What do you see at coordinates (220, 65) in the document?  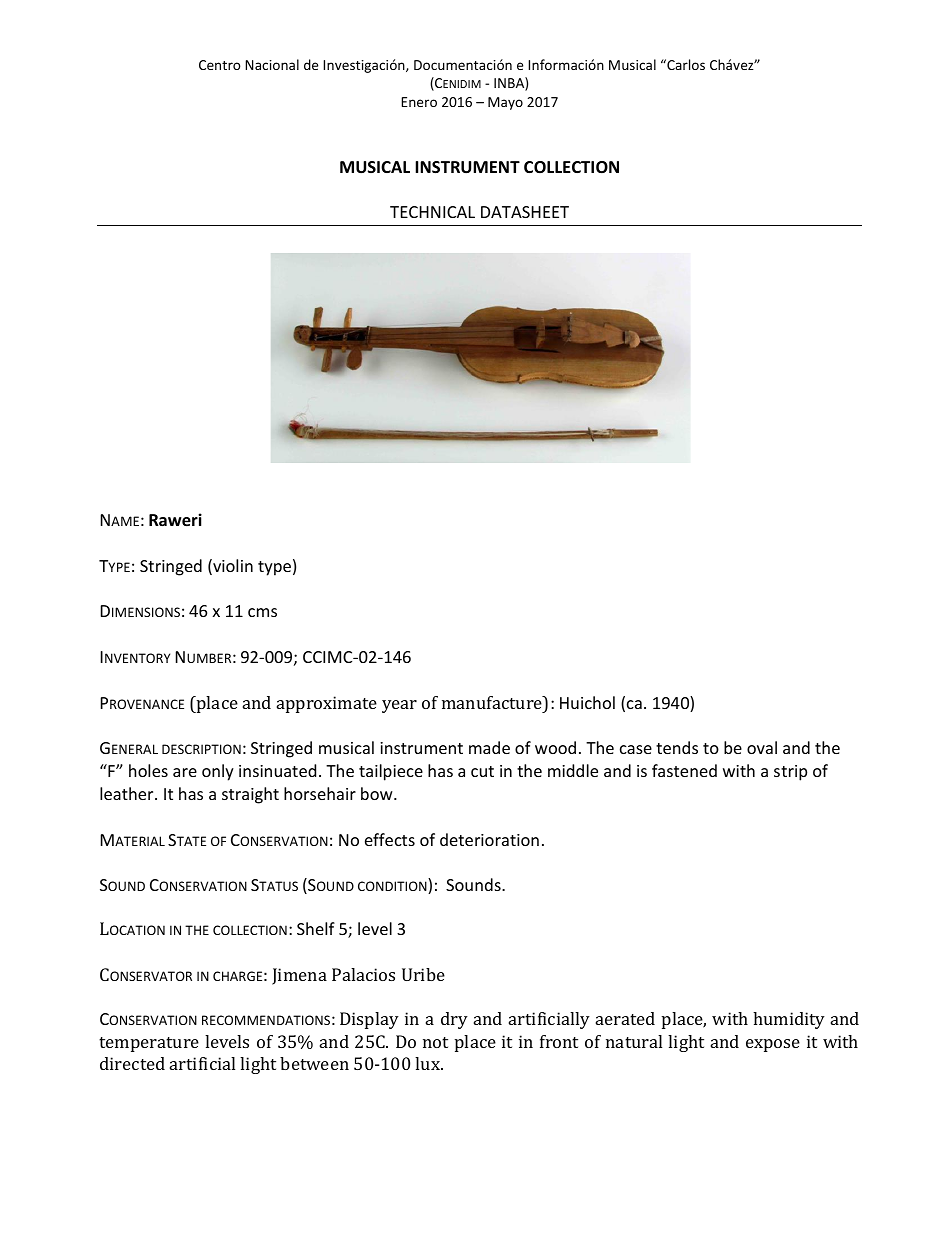 I see `Centro` at bounding box center [220, 65].
